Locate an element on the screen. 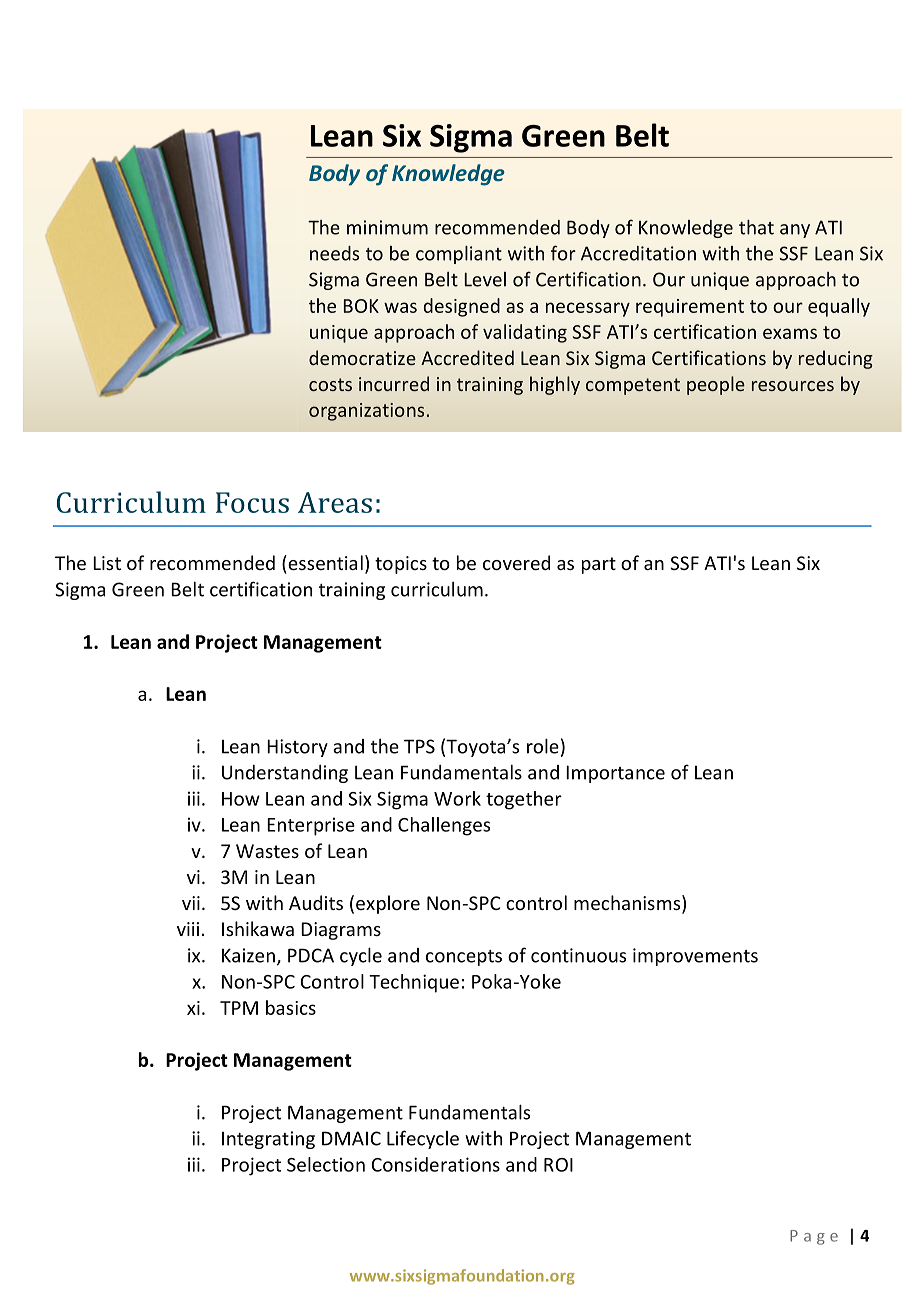 This screenshot has height=1301, width=924. that is located at coordinates (756, 227).
